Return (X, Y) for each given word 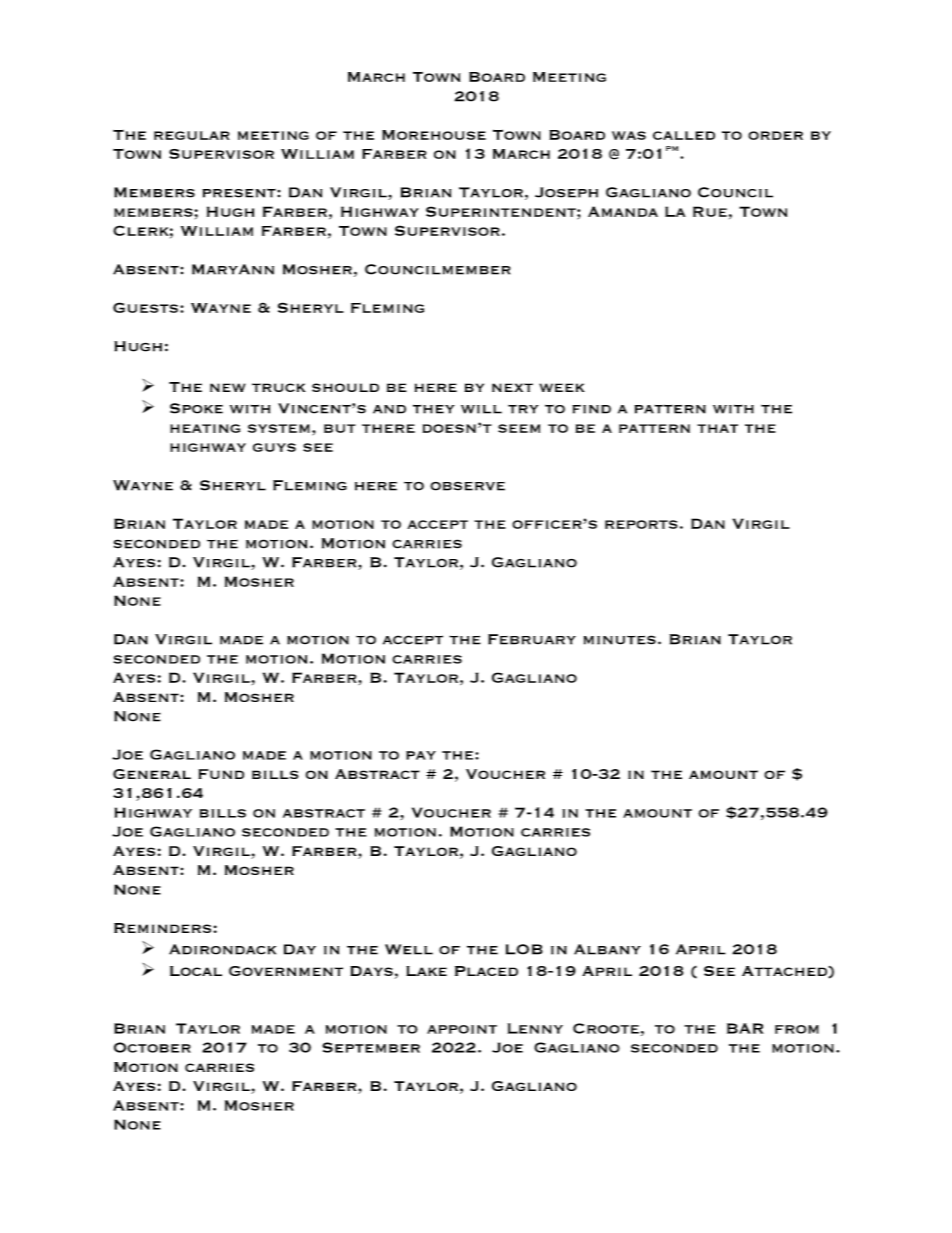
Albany (607, 949)
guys (274, 447)
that (717, 428)
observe (467, 486)
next (512, 387)
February (532, 639)
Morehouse (434, 135)
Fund (221, 774)
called (684, 135)
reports (641, 524)
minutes (620, 640)
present (240, 193)
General (152, 774)
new (228, 387)
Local (196, 971)
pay (421, 755)
